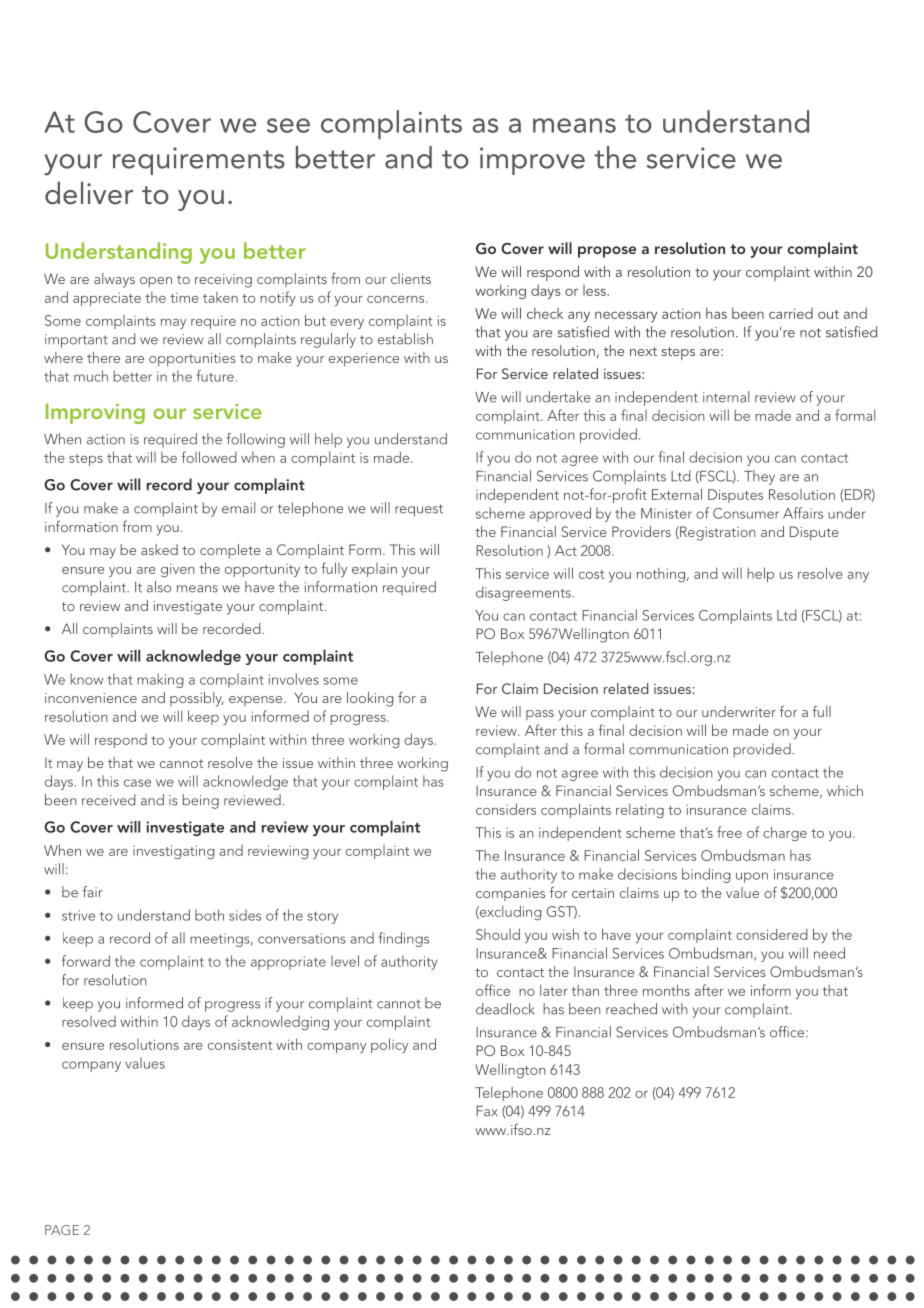 This screenshot has width=924, height=1308. I want to click on free, so click(729, 832).
